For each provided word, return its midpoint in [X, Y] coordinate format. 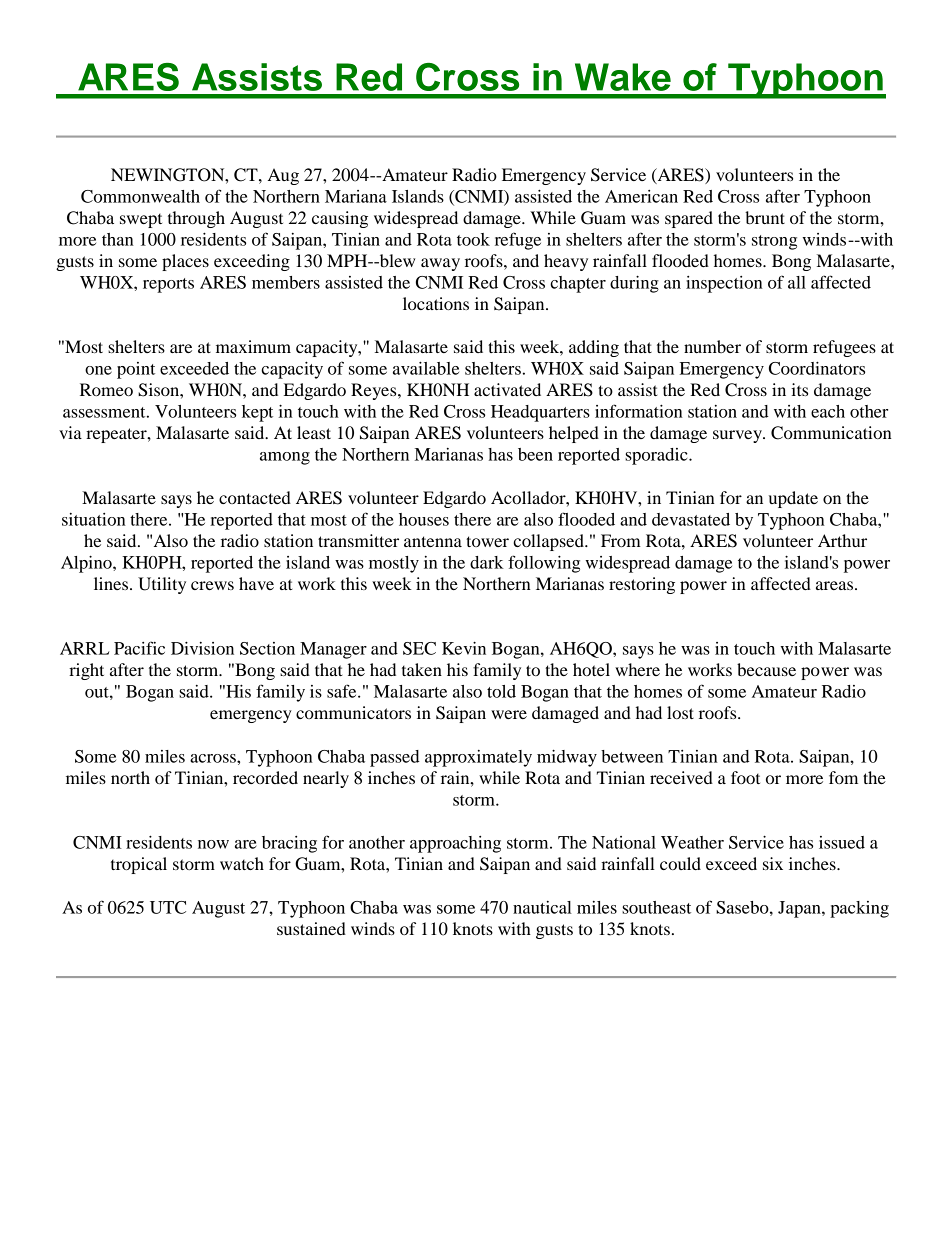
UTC [168, 907]
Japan [800, 909]
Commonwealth [140, 196]
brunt [765, 217]
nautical [542, 907]
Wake [623, 77]
